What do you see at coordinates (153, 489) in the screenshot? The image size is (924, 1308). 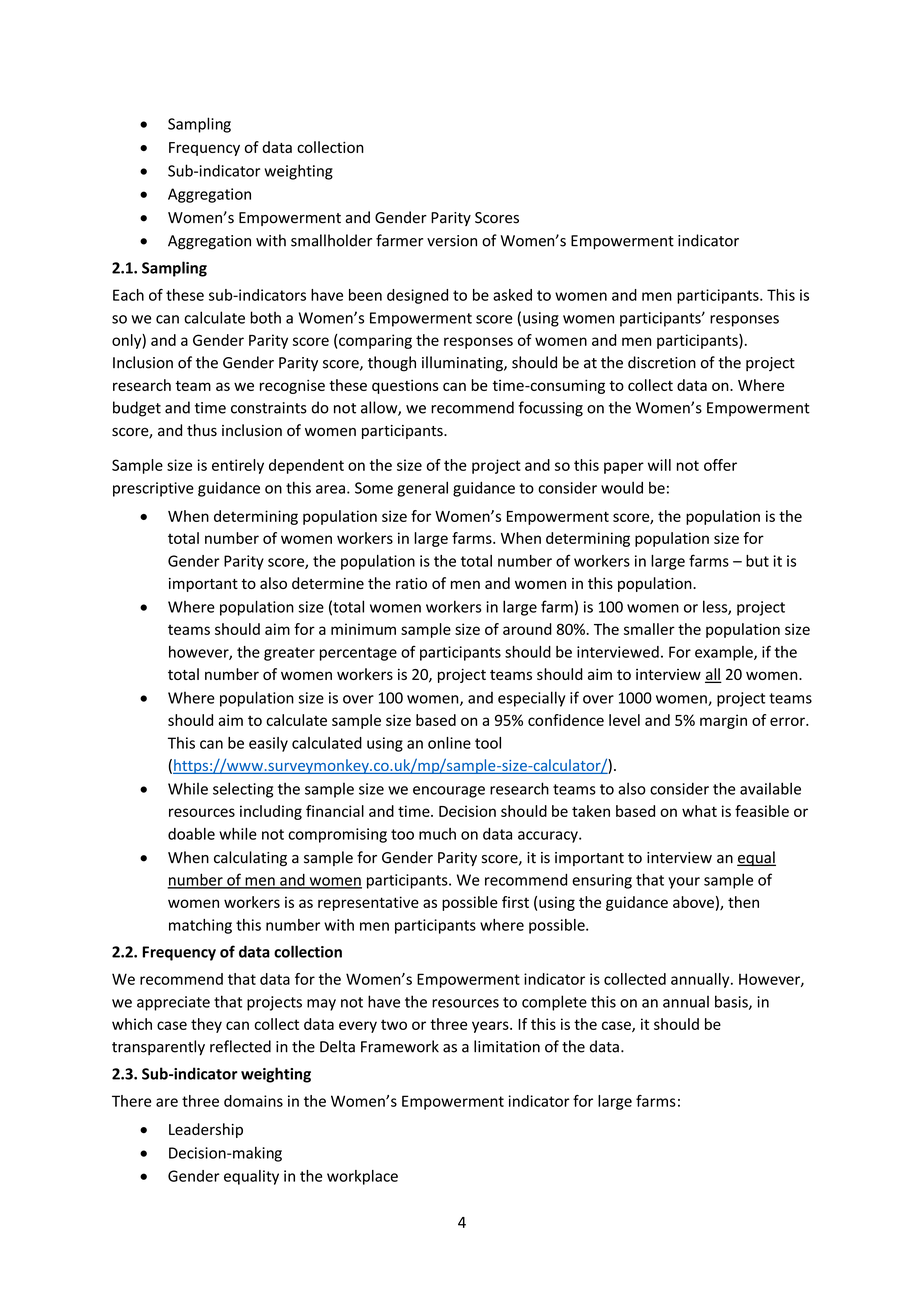 I see `prescriptive` at bounding box center [153, 489].
